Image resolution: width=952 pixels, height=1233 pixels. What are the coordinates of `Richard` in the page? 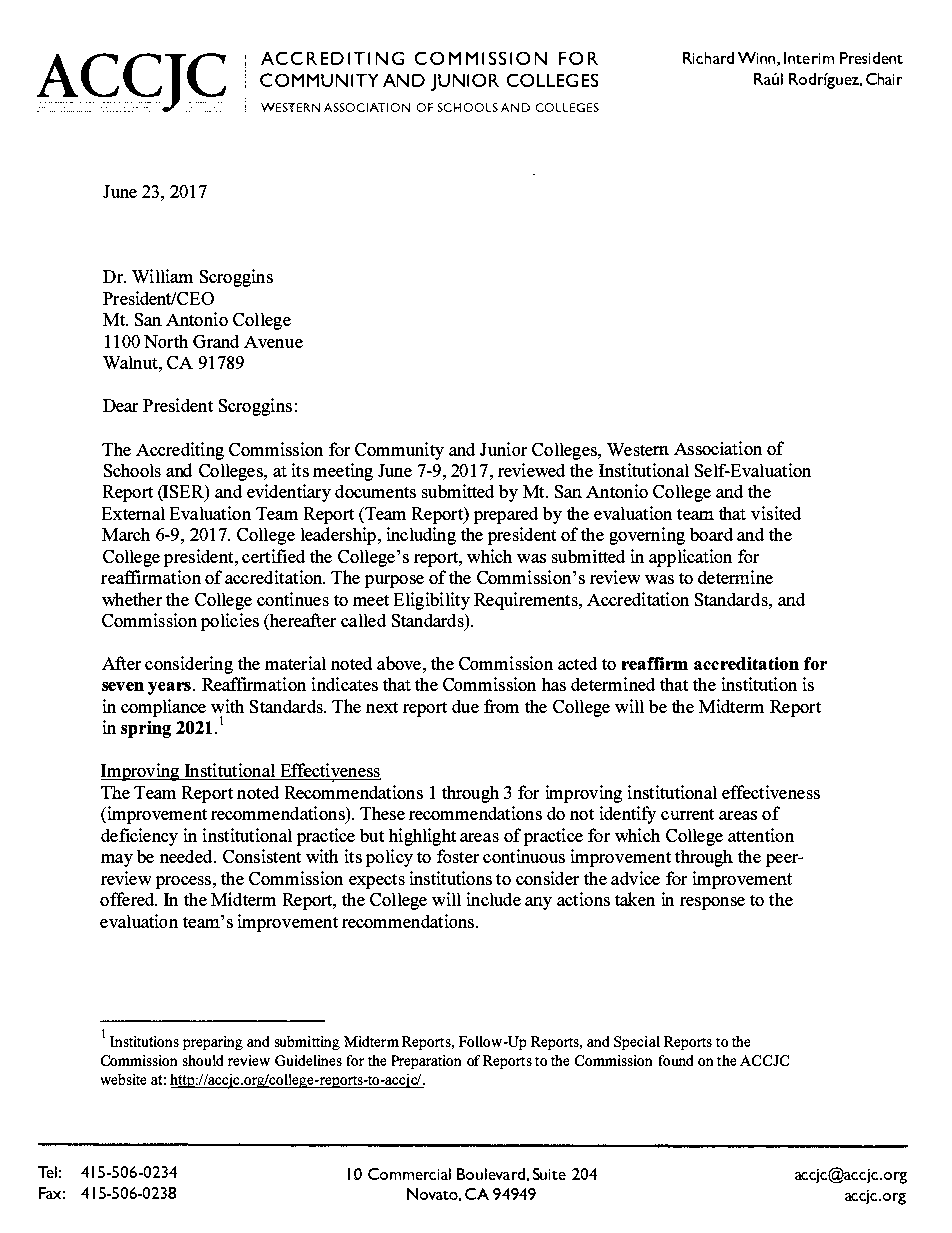 It's located at (708, 58).
